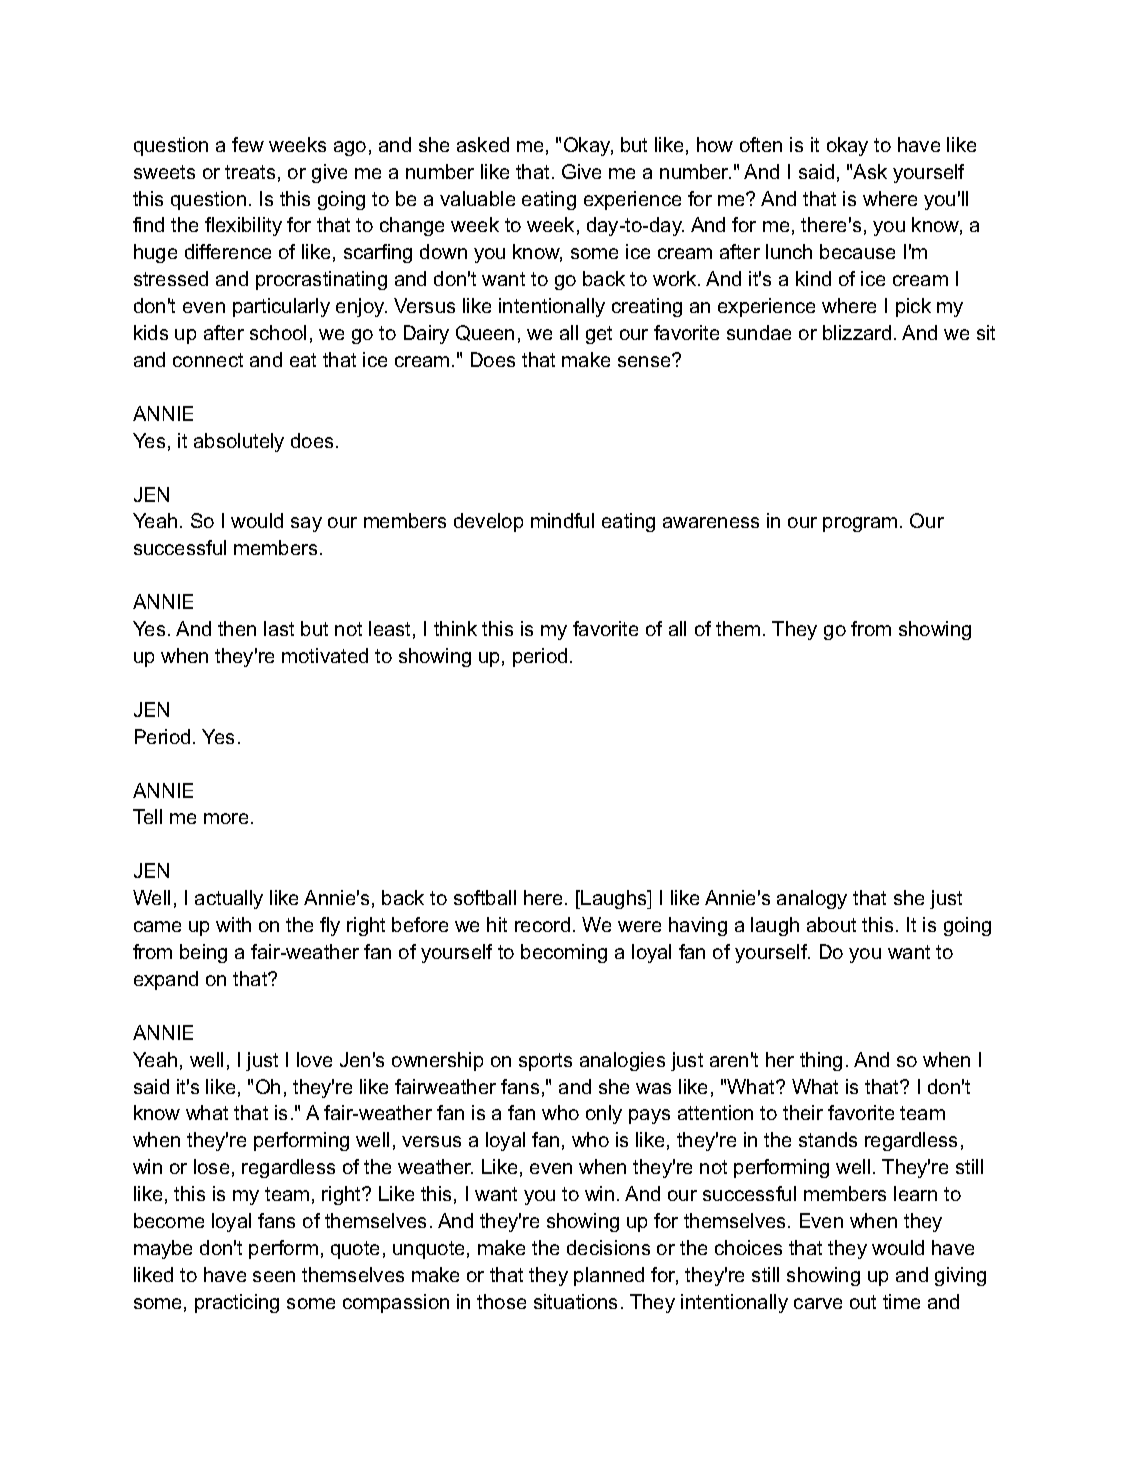  I want to click on because, so click(857, 251).
